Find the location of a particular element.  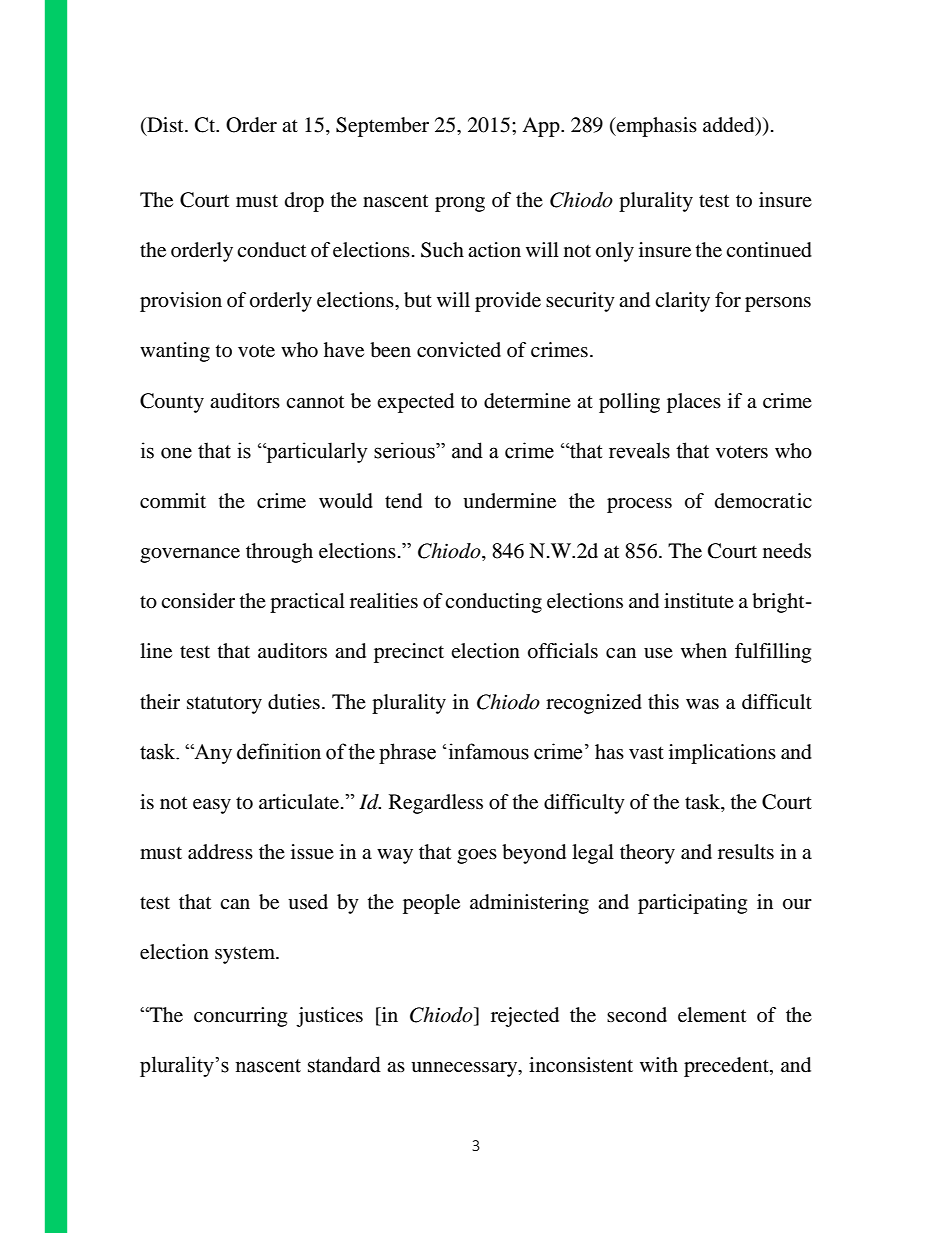

easy is located at coordinates (212, 806).
